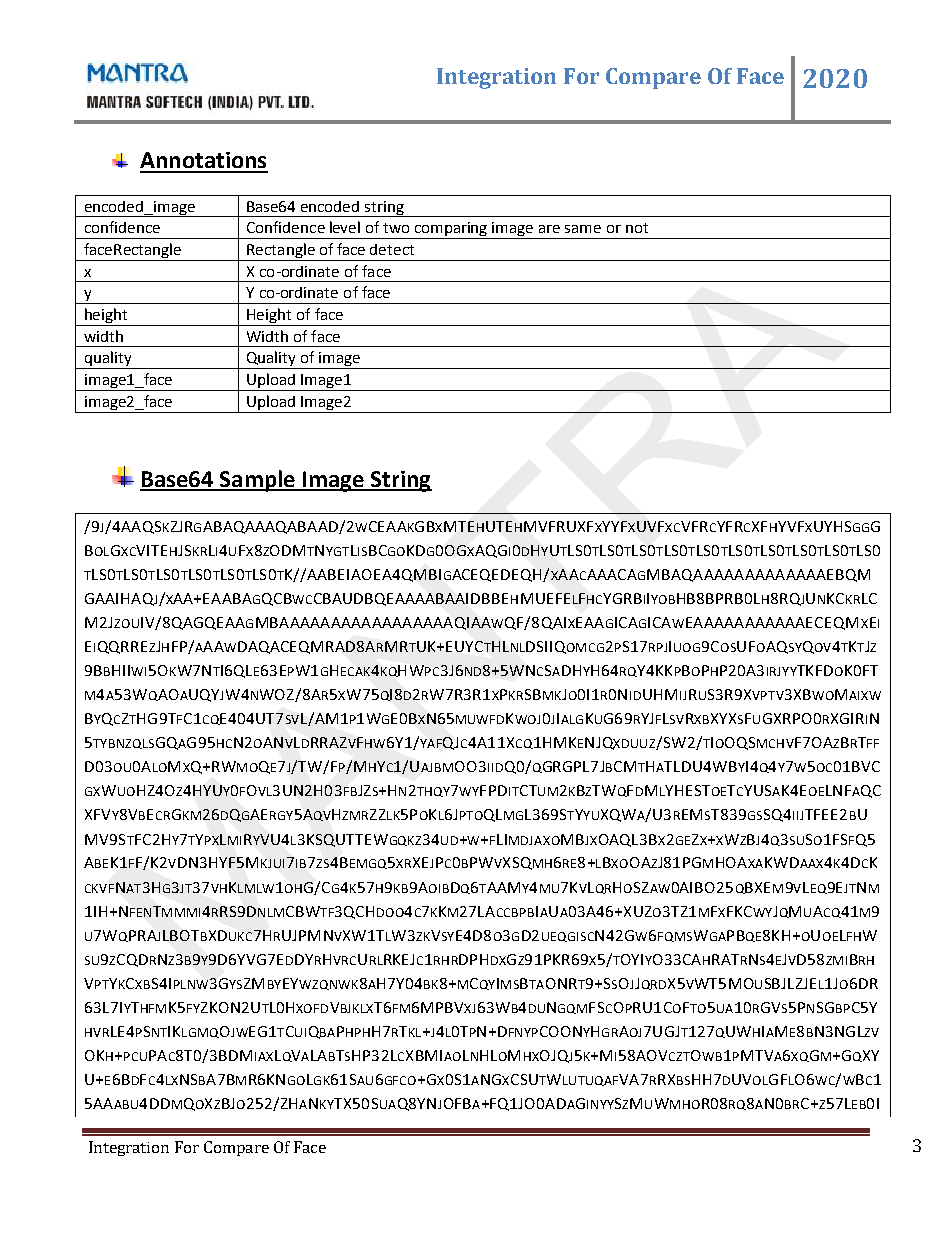 This screenshot has height=1233, width=952. What do you see at coordinates (451, 230) in the screenshot?
I see `comparing` at bounding box center [451, 230].
